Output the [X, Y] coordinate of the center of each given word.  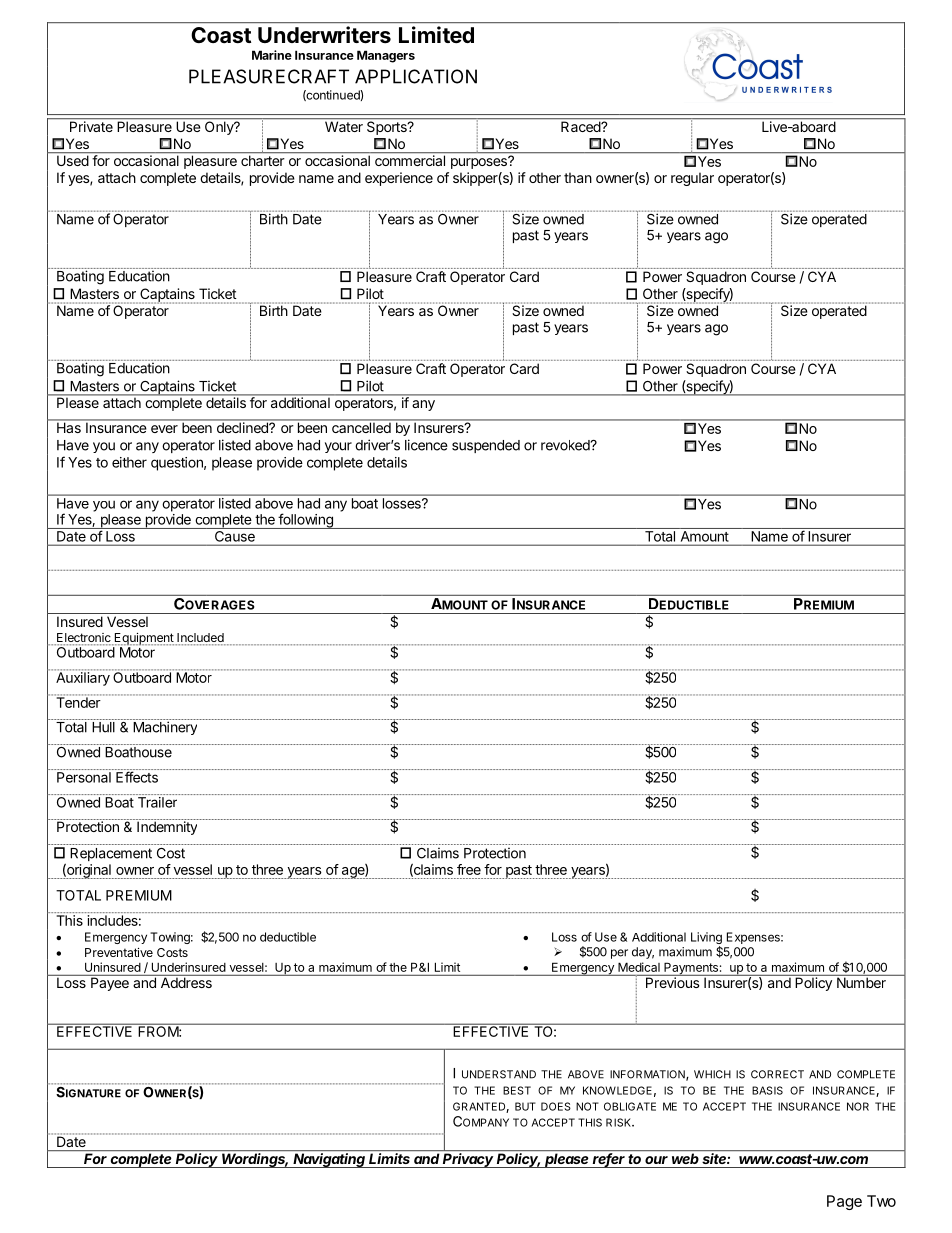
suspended [486, 446]
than [578, 177]
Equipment [143, 639]
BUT [525, 1106]
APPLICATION [416, 76]
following [305, 521]
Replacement [111, 854]
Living [706, 939]
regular [692, 179]
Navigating [330, 1160]
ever [164, 429]
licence [426, 445]
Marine [272, 55]
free [469, 869]
